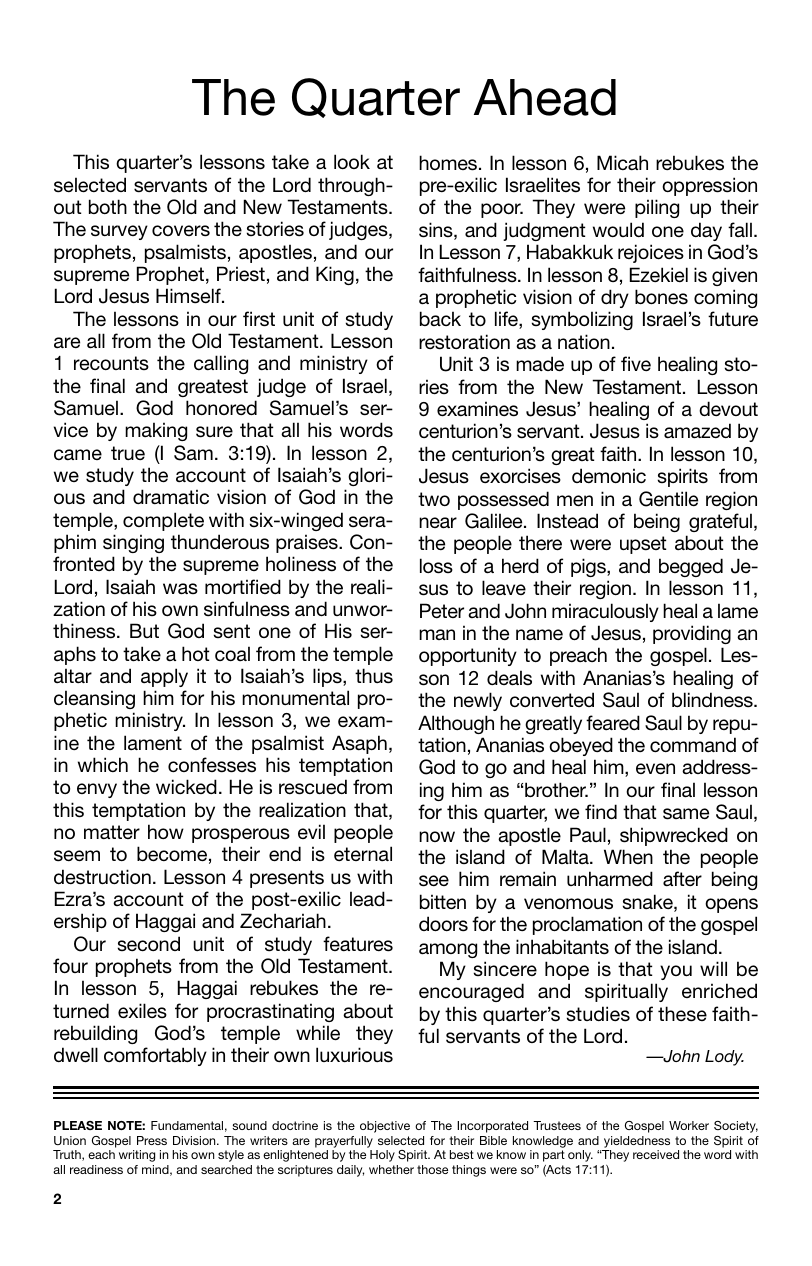 The image size is (812, 1266). What do you see at coordinates (692, 634) in the page?
I see `providing` at bounding box center [692, 634].
